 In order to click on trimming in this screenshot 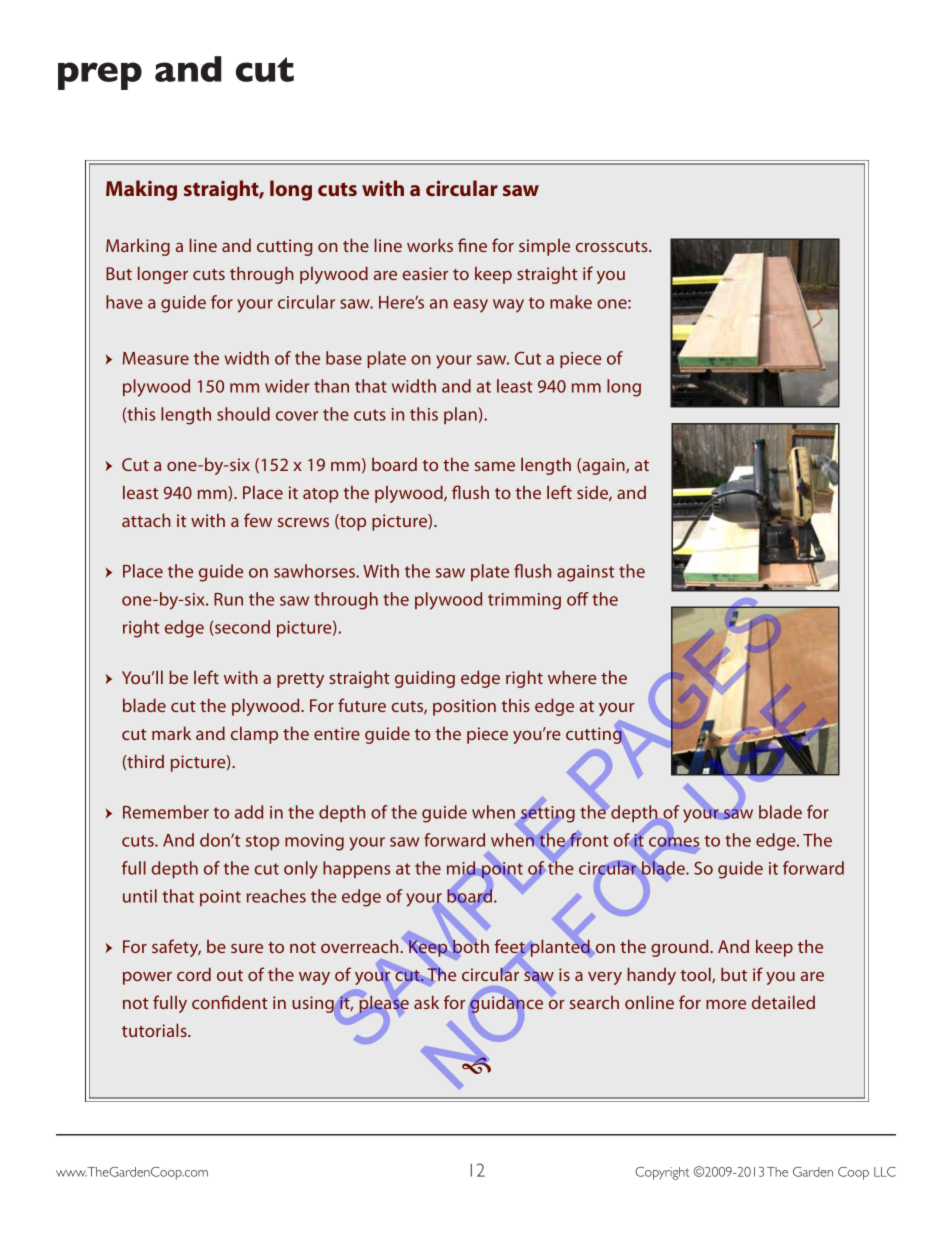, I will do `click(524, 601)`.
